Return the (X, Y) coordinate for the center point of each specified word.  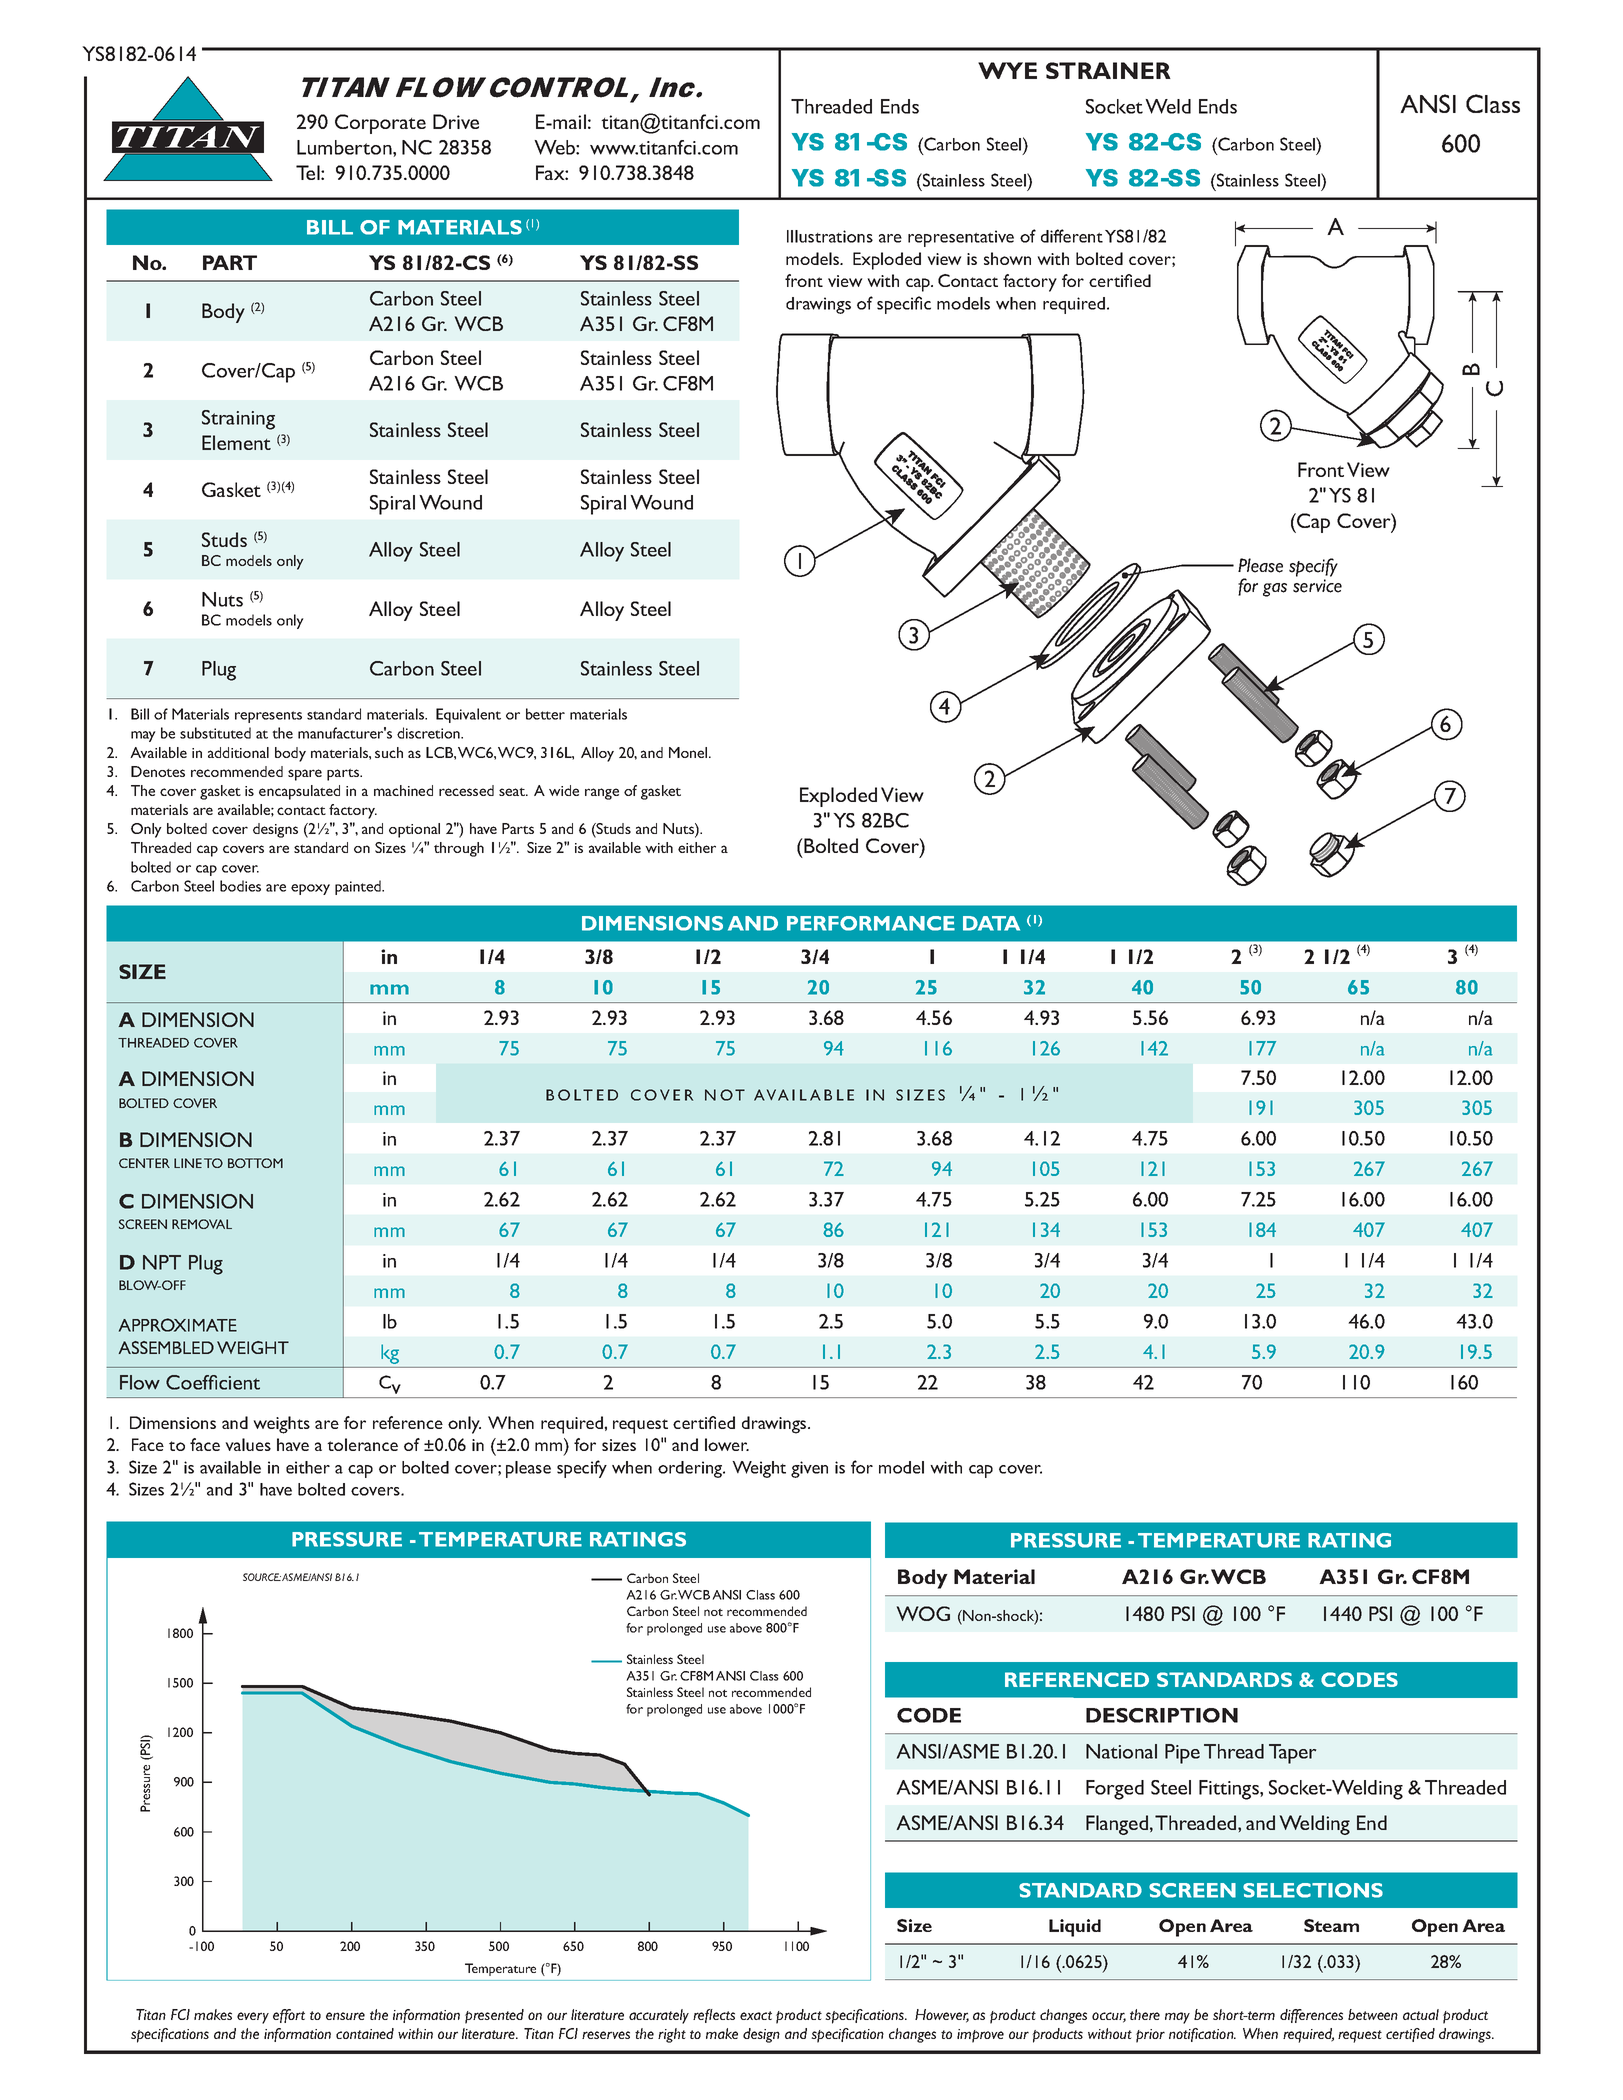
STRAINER (1108, 70)
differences (1311, 2016)
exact (756, 2015)
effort (289, 2016)
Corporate (380, 124)
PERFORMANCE (871, 923)
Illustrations (830, 236)
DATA (991, 923)
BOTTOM (255, 1163)
